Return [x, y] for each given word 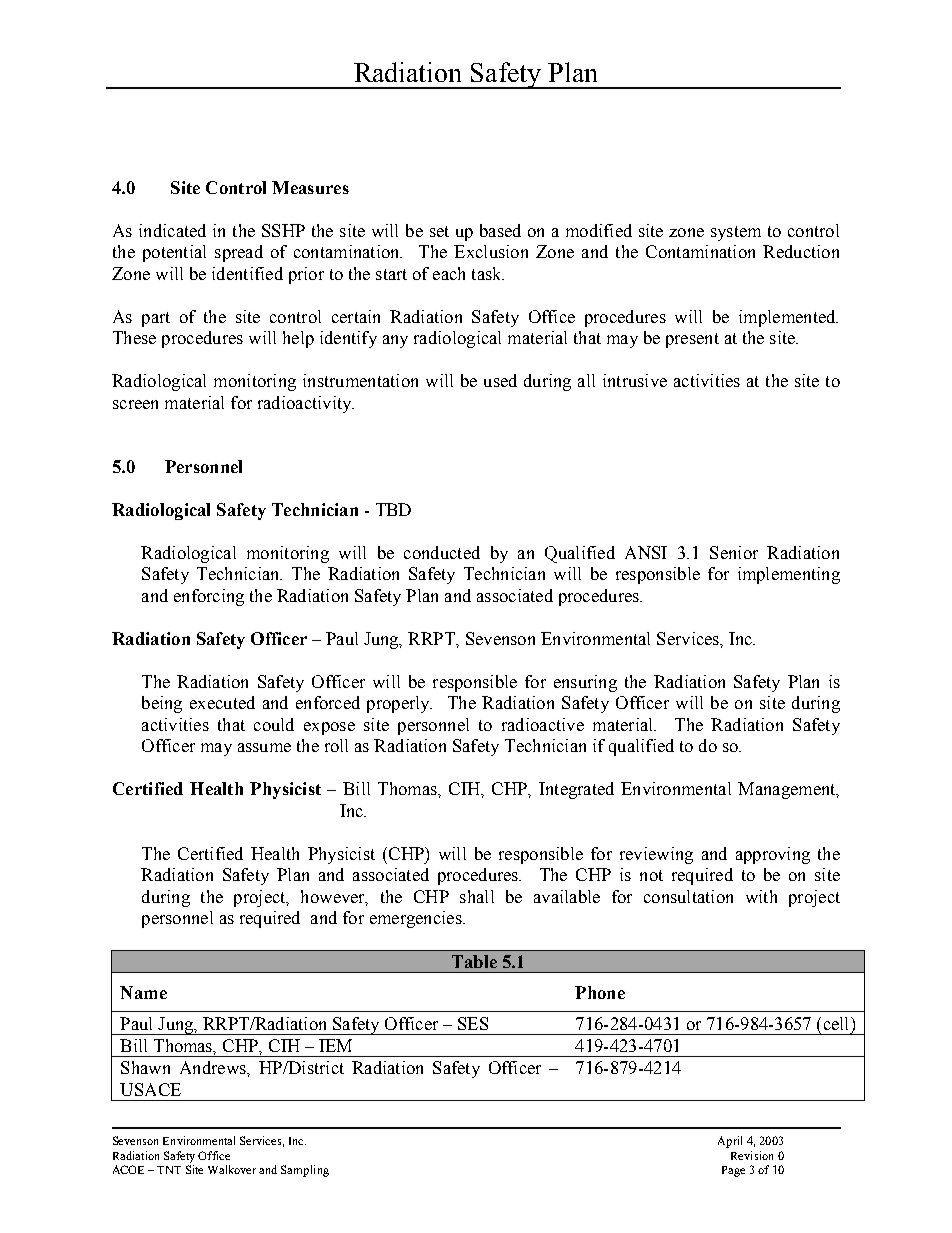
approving [773, 855]
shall [477, 896]
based [500, 230]
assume [264, 747]
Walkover [232, 1169]
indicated [172, 230]
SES [473, 1023]
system [736, 233]
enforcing [209, 597]
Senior [734, 552]
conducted [442, 552]
